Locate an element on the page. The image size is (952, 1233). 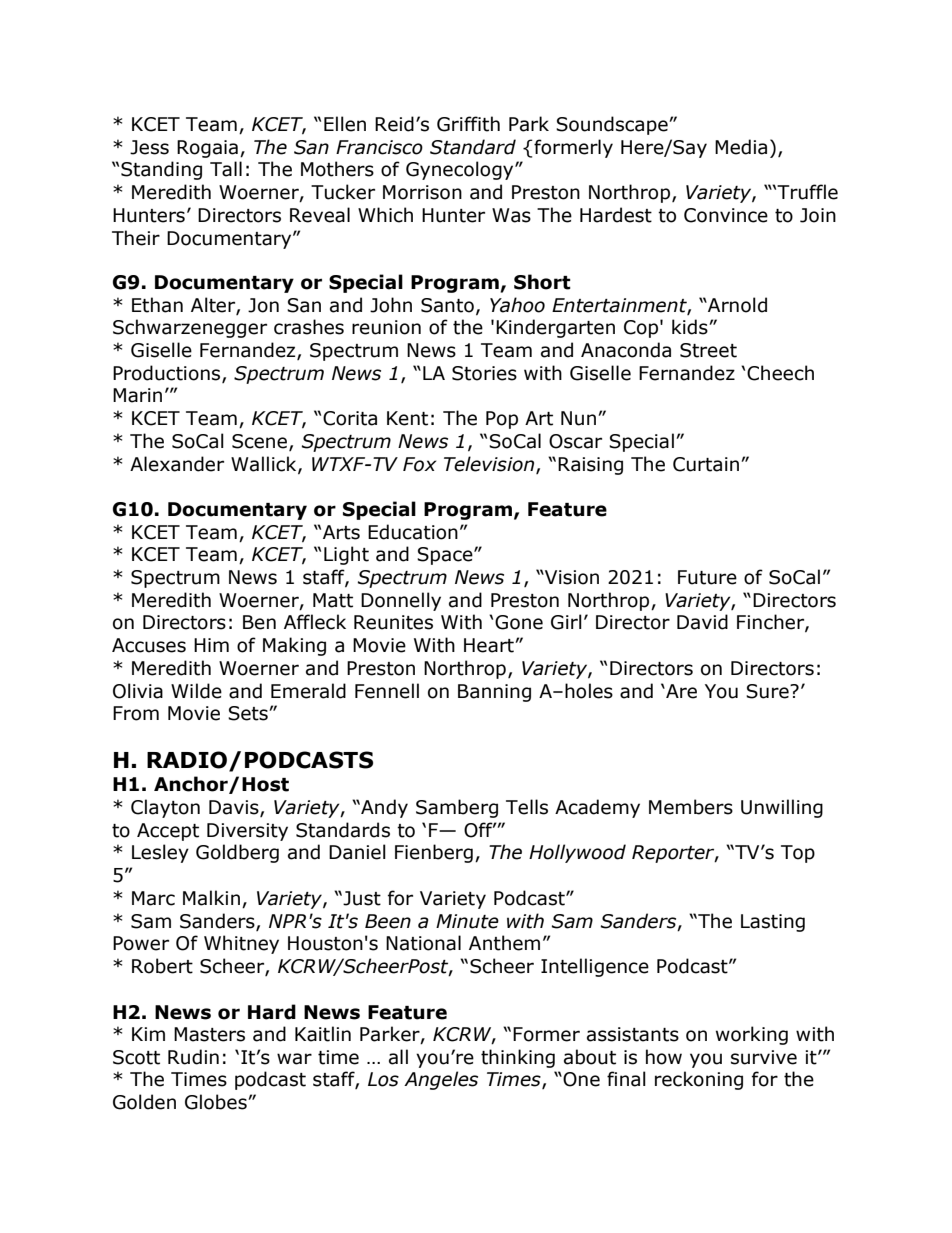
Gone is located at coordinates (519, 622).
